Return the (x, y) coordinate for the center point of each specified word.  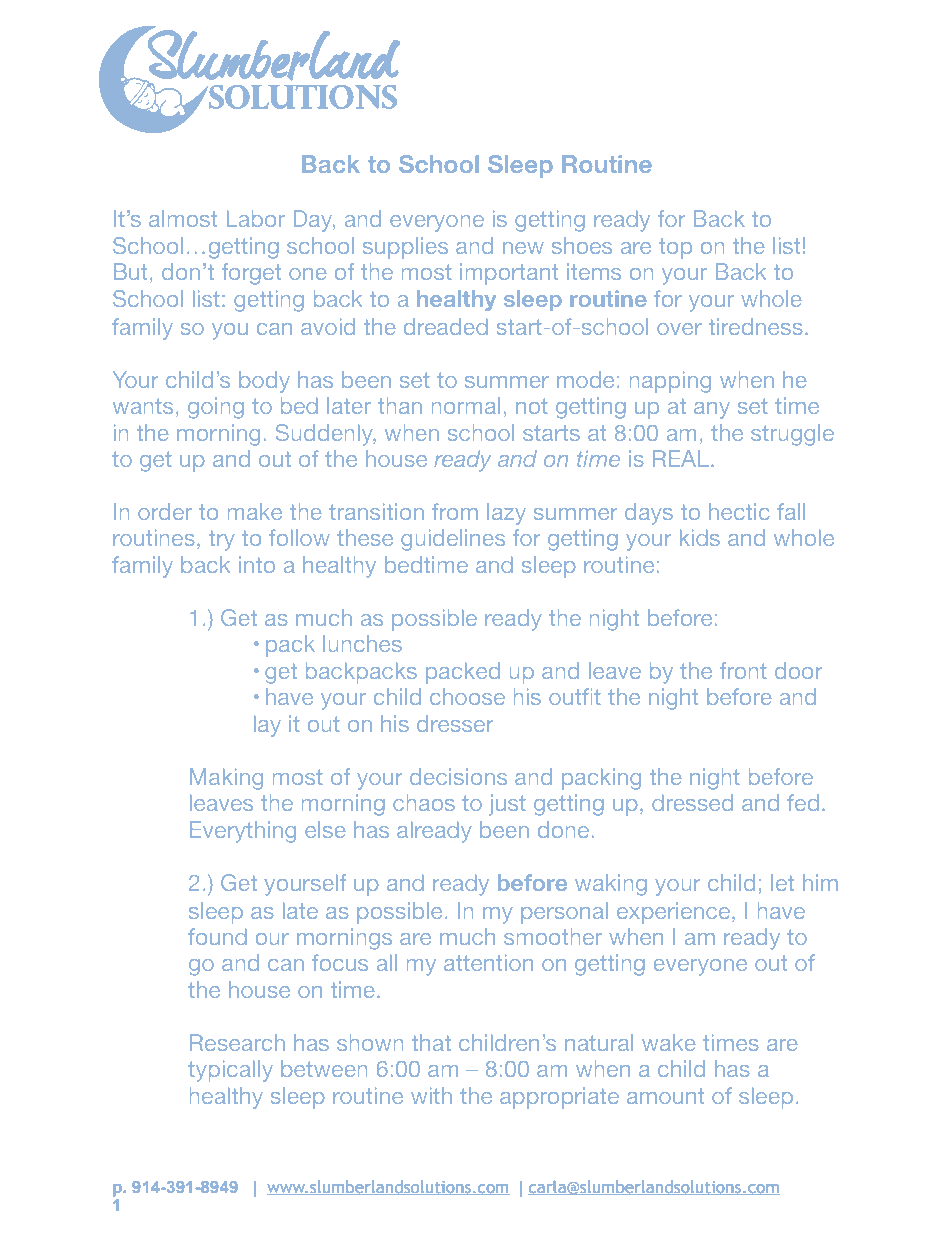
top (675, 248)
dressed (692, 802)
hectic (739, 511)
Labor (256, 218)
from (454, 511)
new (523, 248)
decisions (458, 776)
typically (230, 1070)
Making (226, 778)
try (221, 540)
